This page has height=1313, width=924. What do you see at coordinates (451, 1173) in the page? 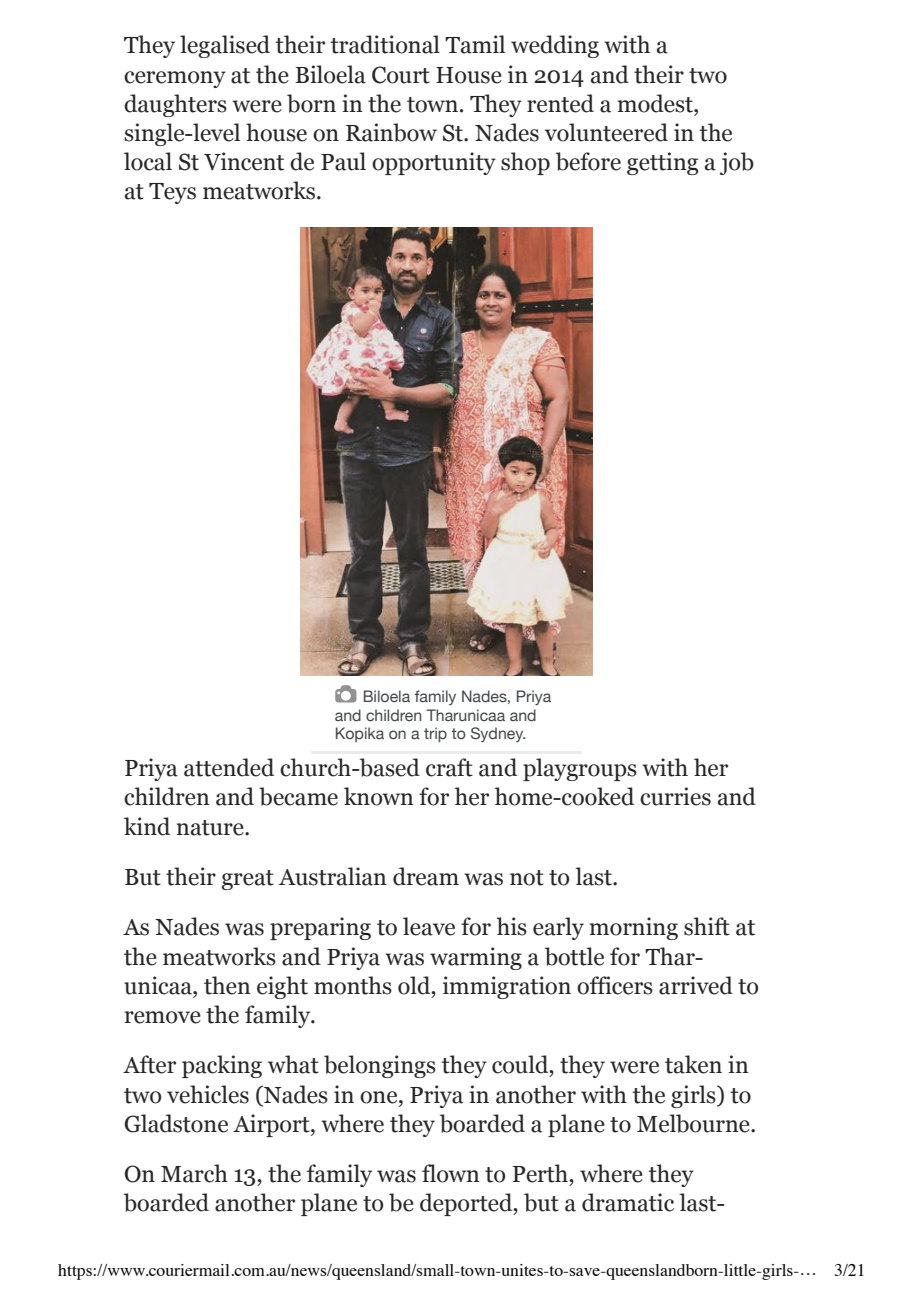
I see `flown` at bounding box center [451, 1173].
